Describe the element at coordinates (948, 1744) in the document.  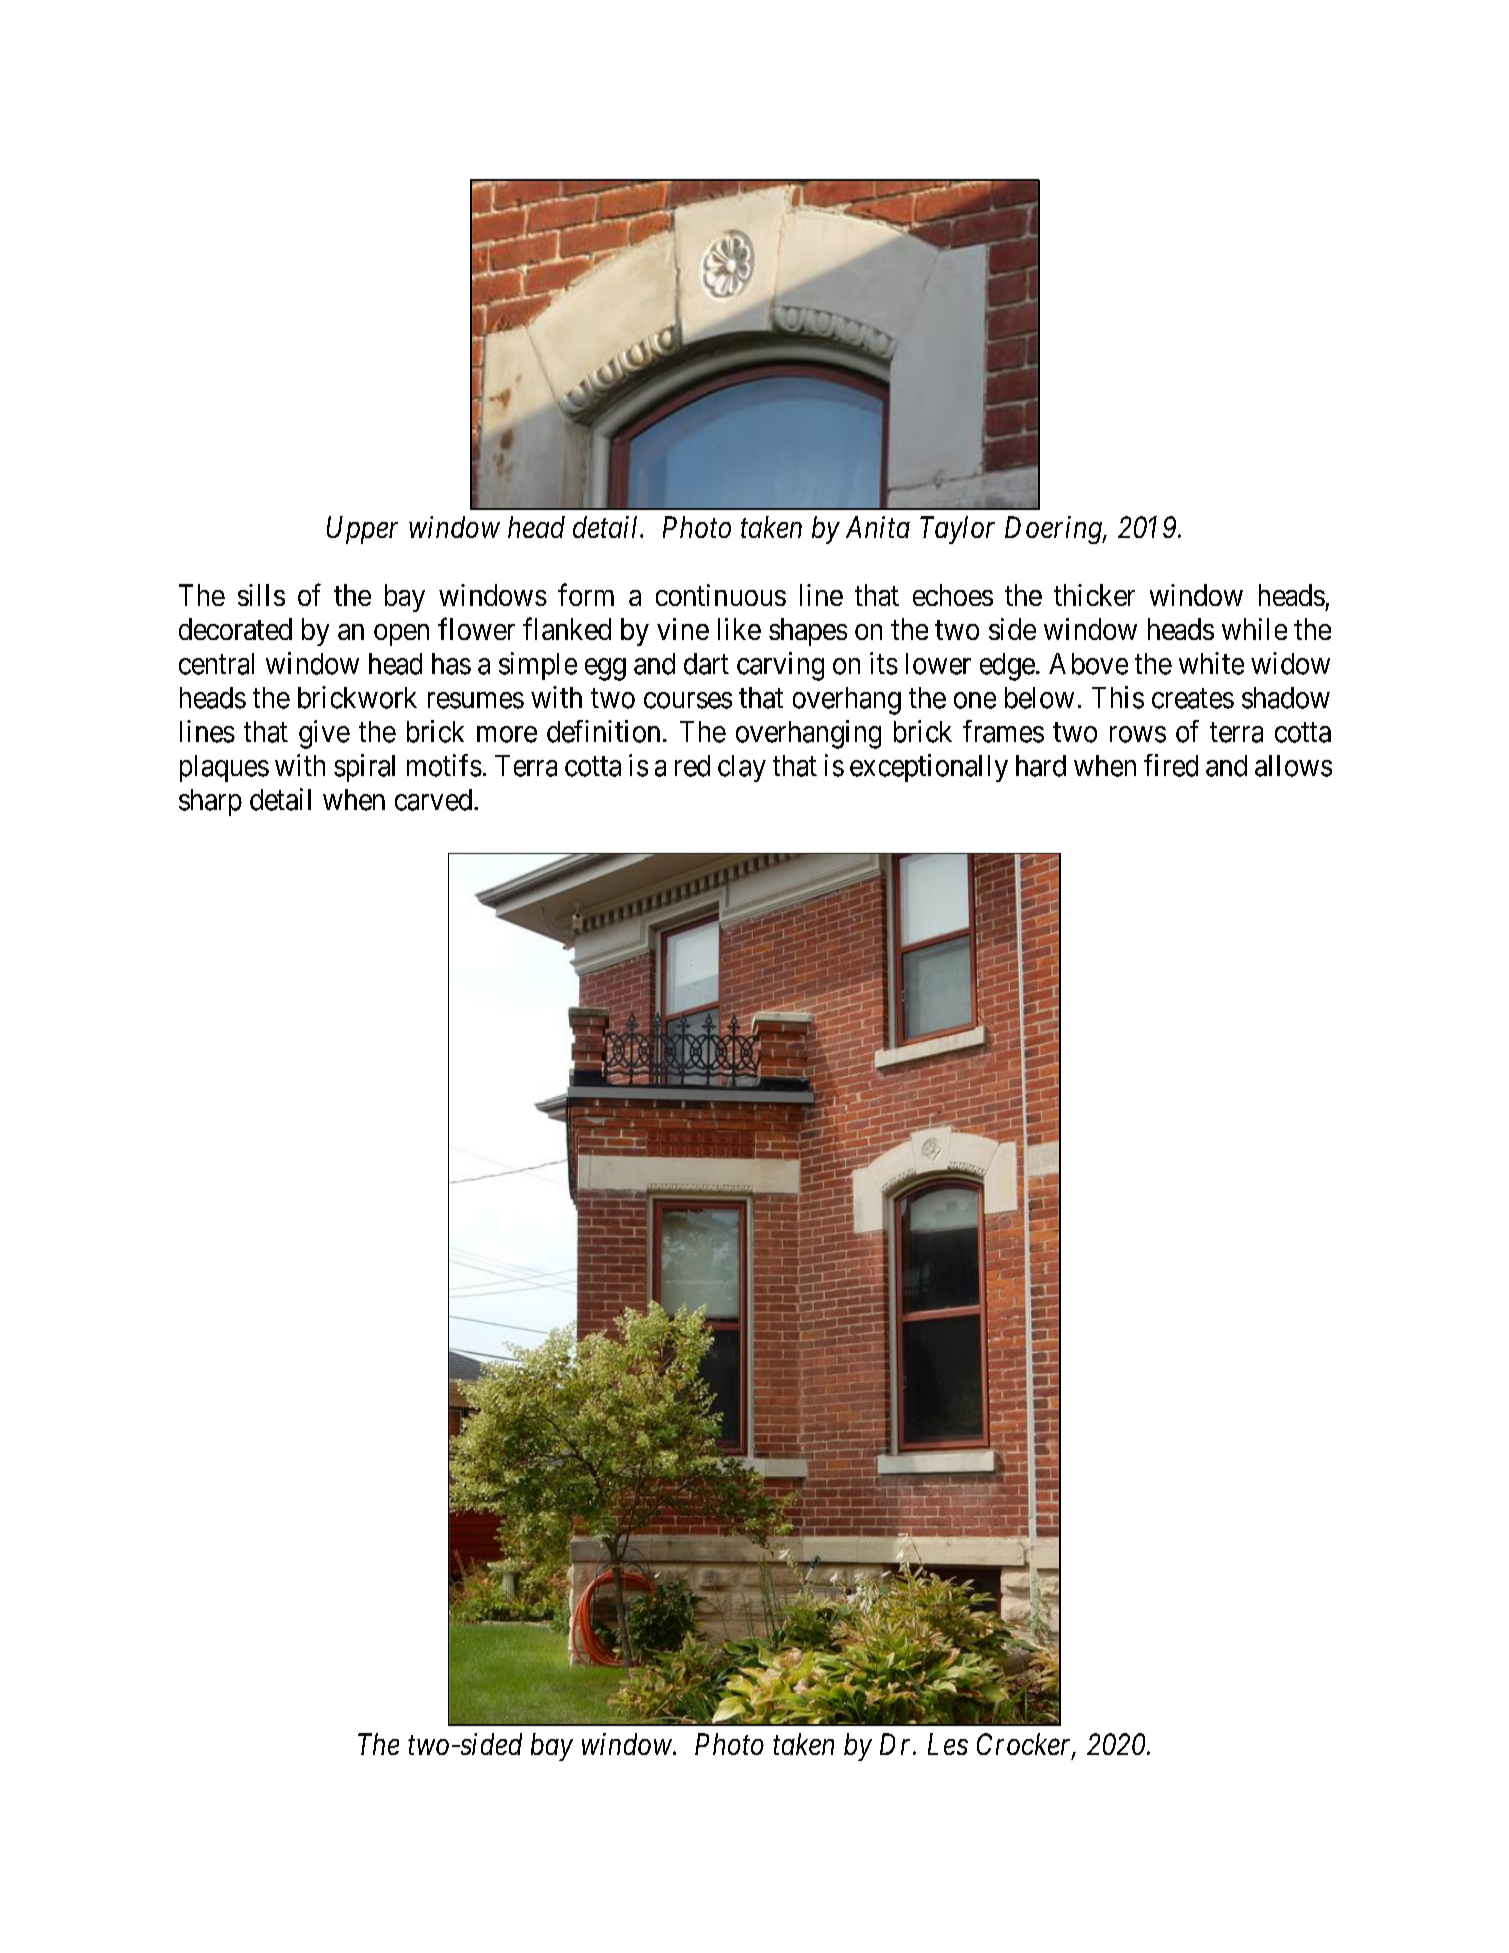
I see `Les` at that location.
